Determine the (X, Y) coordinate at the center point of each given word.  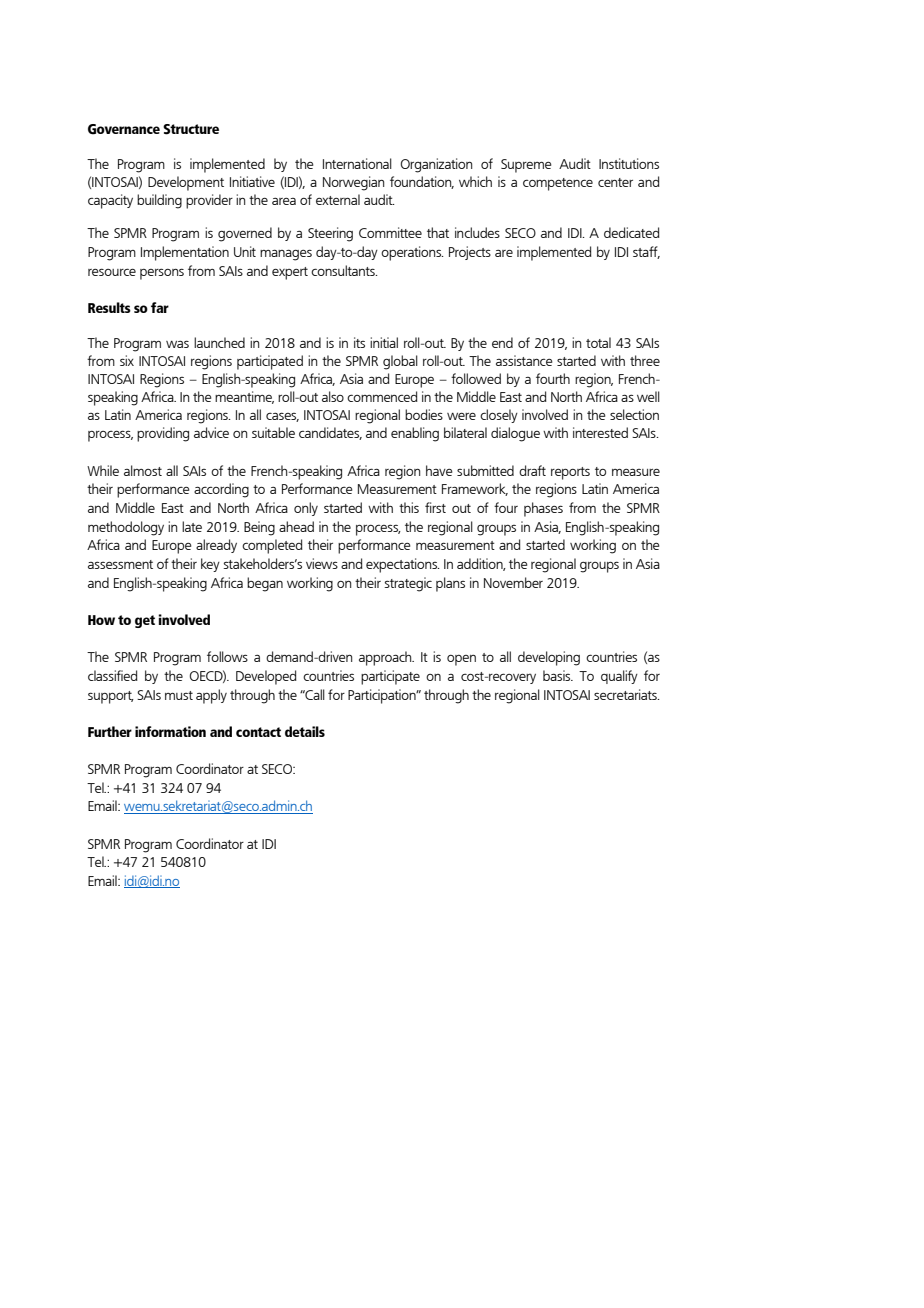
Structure (191, 129)
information (170, 731)
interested (600, 432)
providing (163, 434)
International (357, 163)
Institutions (629, 163)
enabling (415, 434)
